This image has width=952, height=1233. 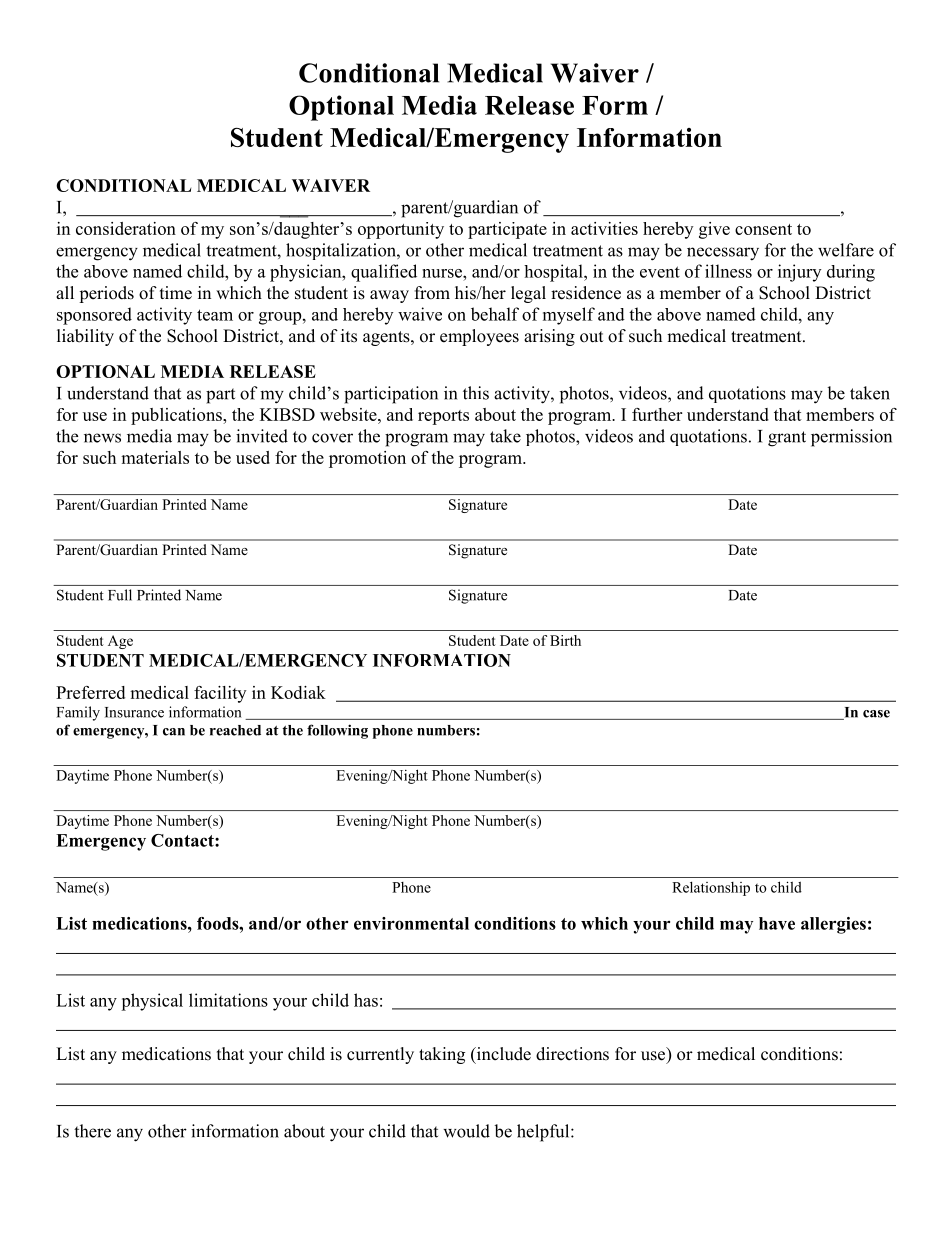 What do you see at coordinates (572, 1054) in the image?
I see `directions` at bounding box center [572, 1054].
